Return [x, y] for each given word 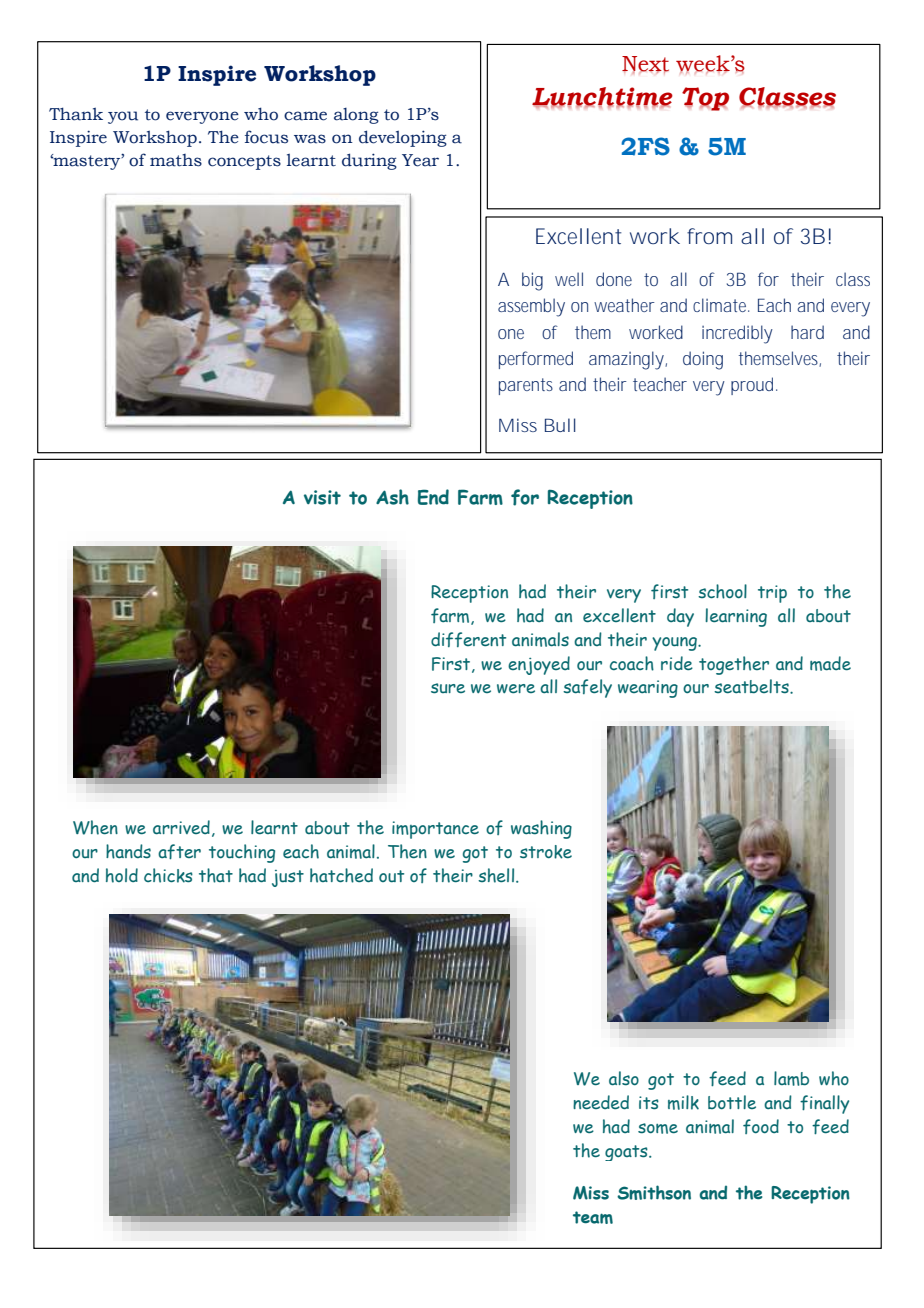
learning [736, 617]
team [593, 1217]
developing [403, 138]
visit [322, 497]
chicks [168, 875]
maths [176, 160]
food [761, 1126]
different [468, 639]
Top [705, 99]
